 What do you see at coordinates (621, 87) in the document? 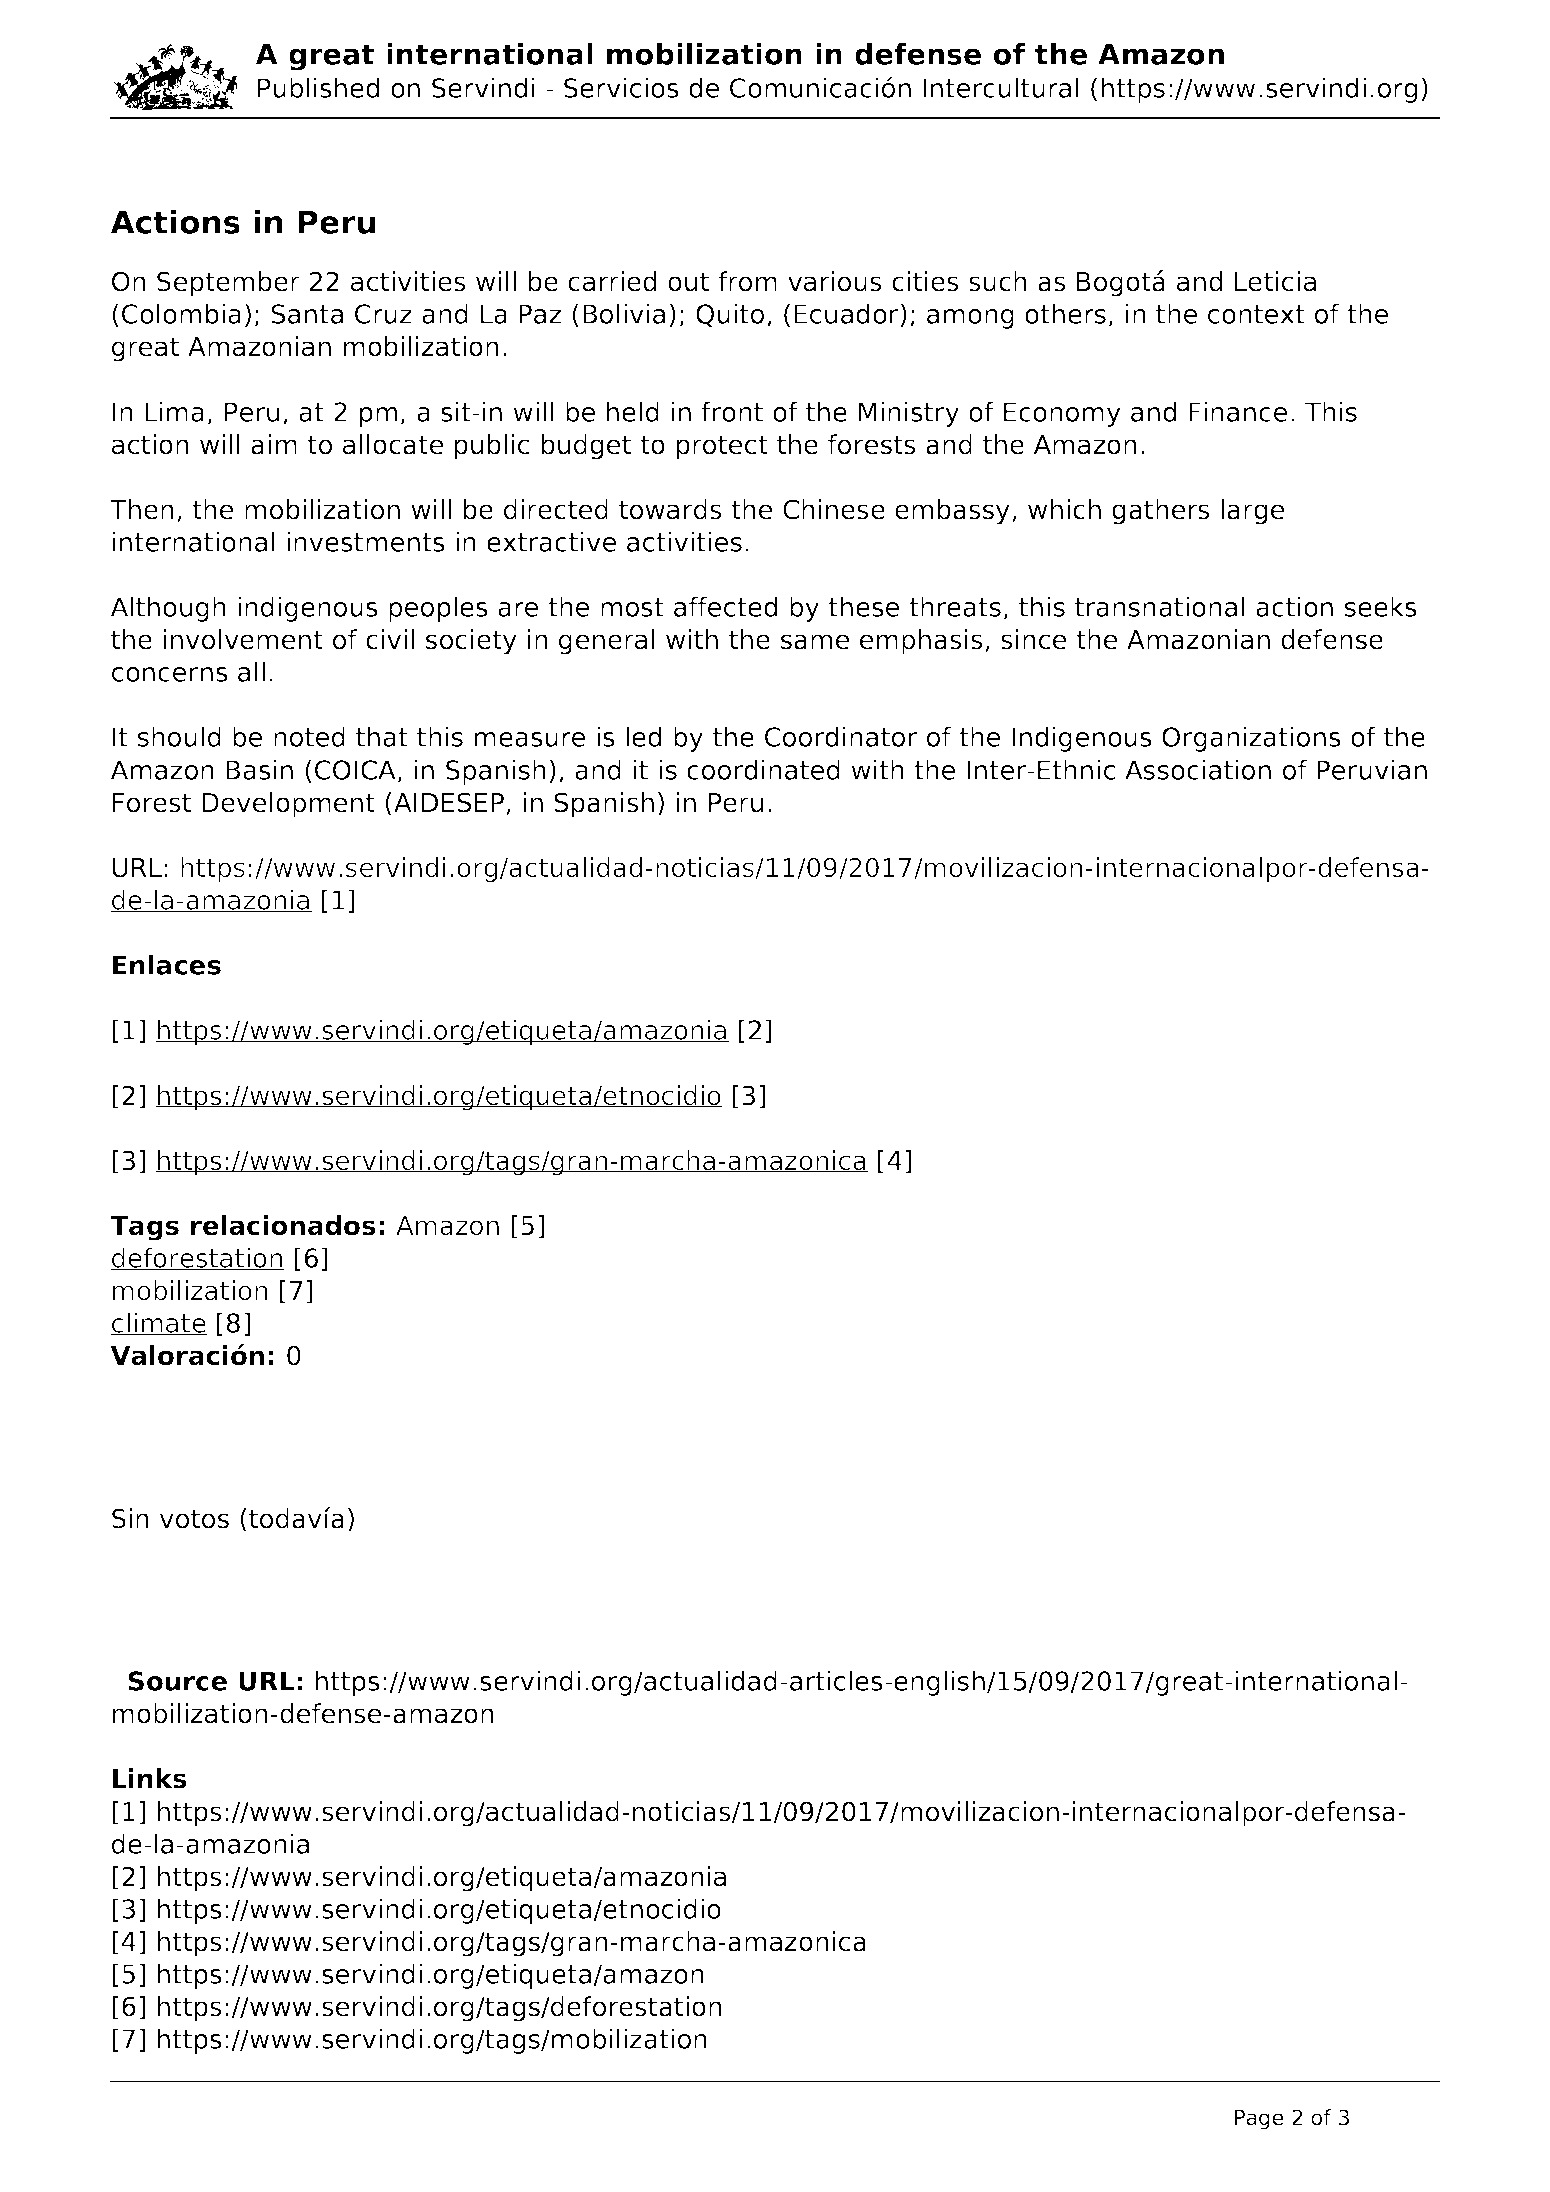
I see `Servicios` at bounding box center [621, 87].
